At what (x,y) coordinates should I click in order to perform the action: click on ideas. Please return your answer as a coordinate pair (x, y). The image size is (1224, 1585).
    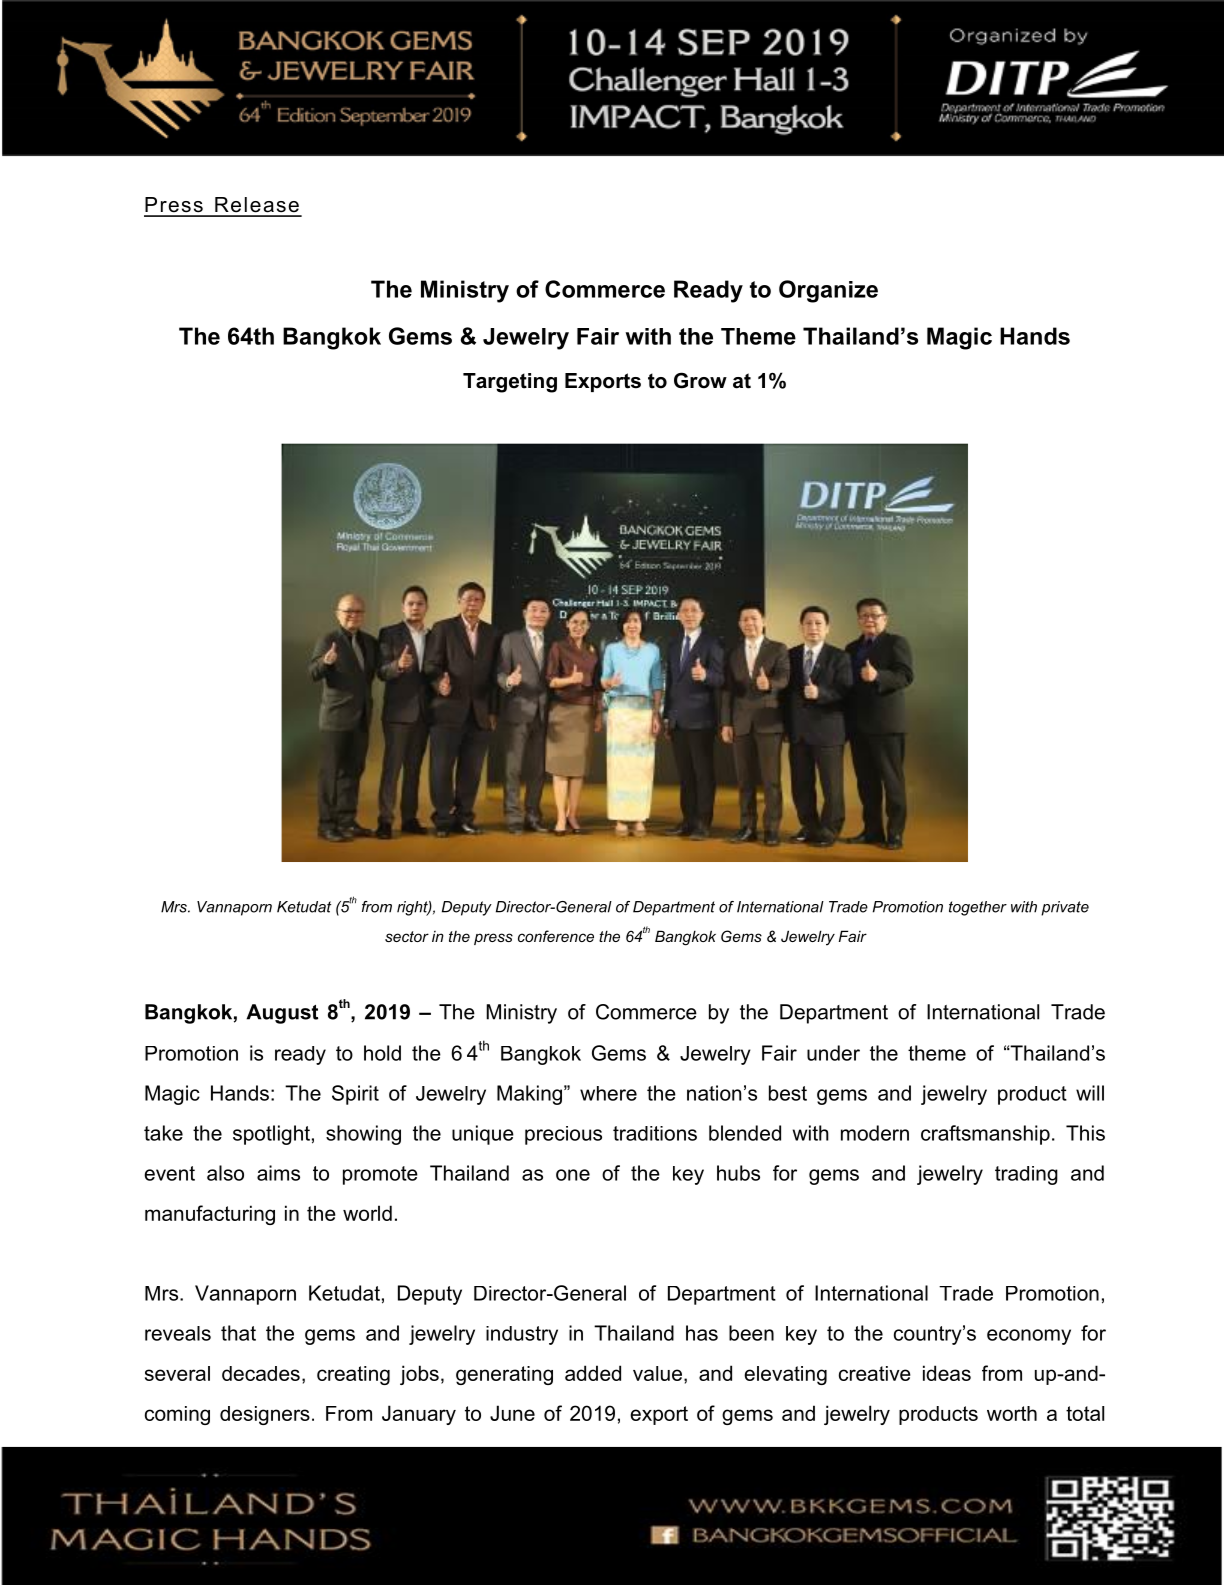
    Looking at the image, I should click on (947, 1373).
